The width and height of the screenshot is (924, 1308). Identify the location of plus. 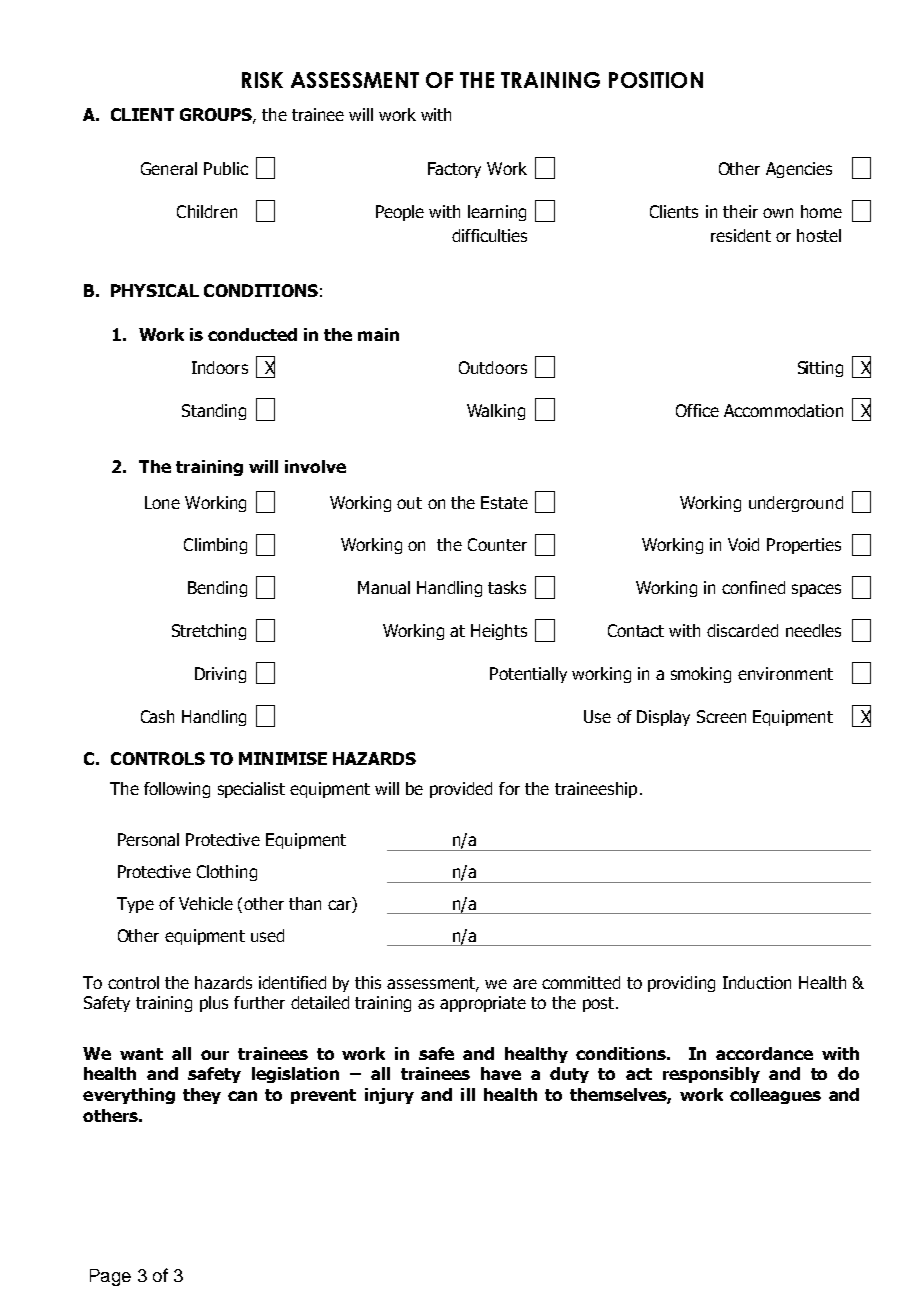
(214, 1004).
